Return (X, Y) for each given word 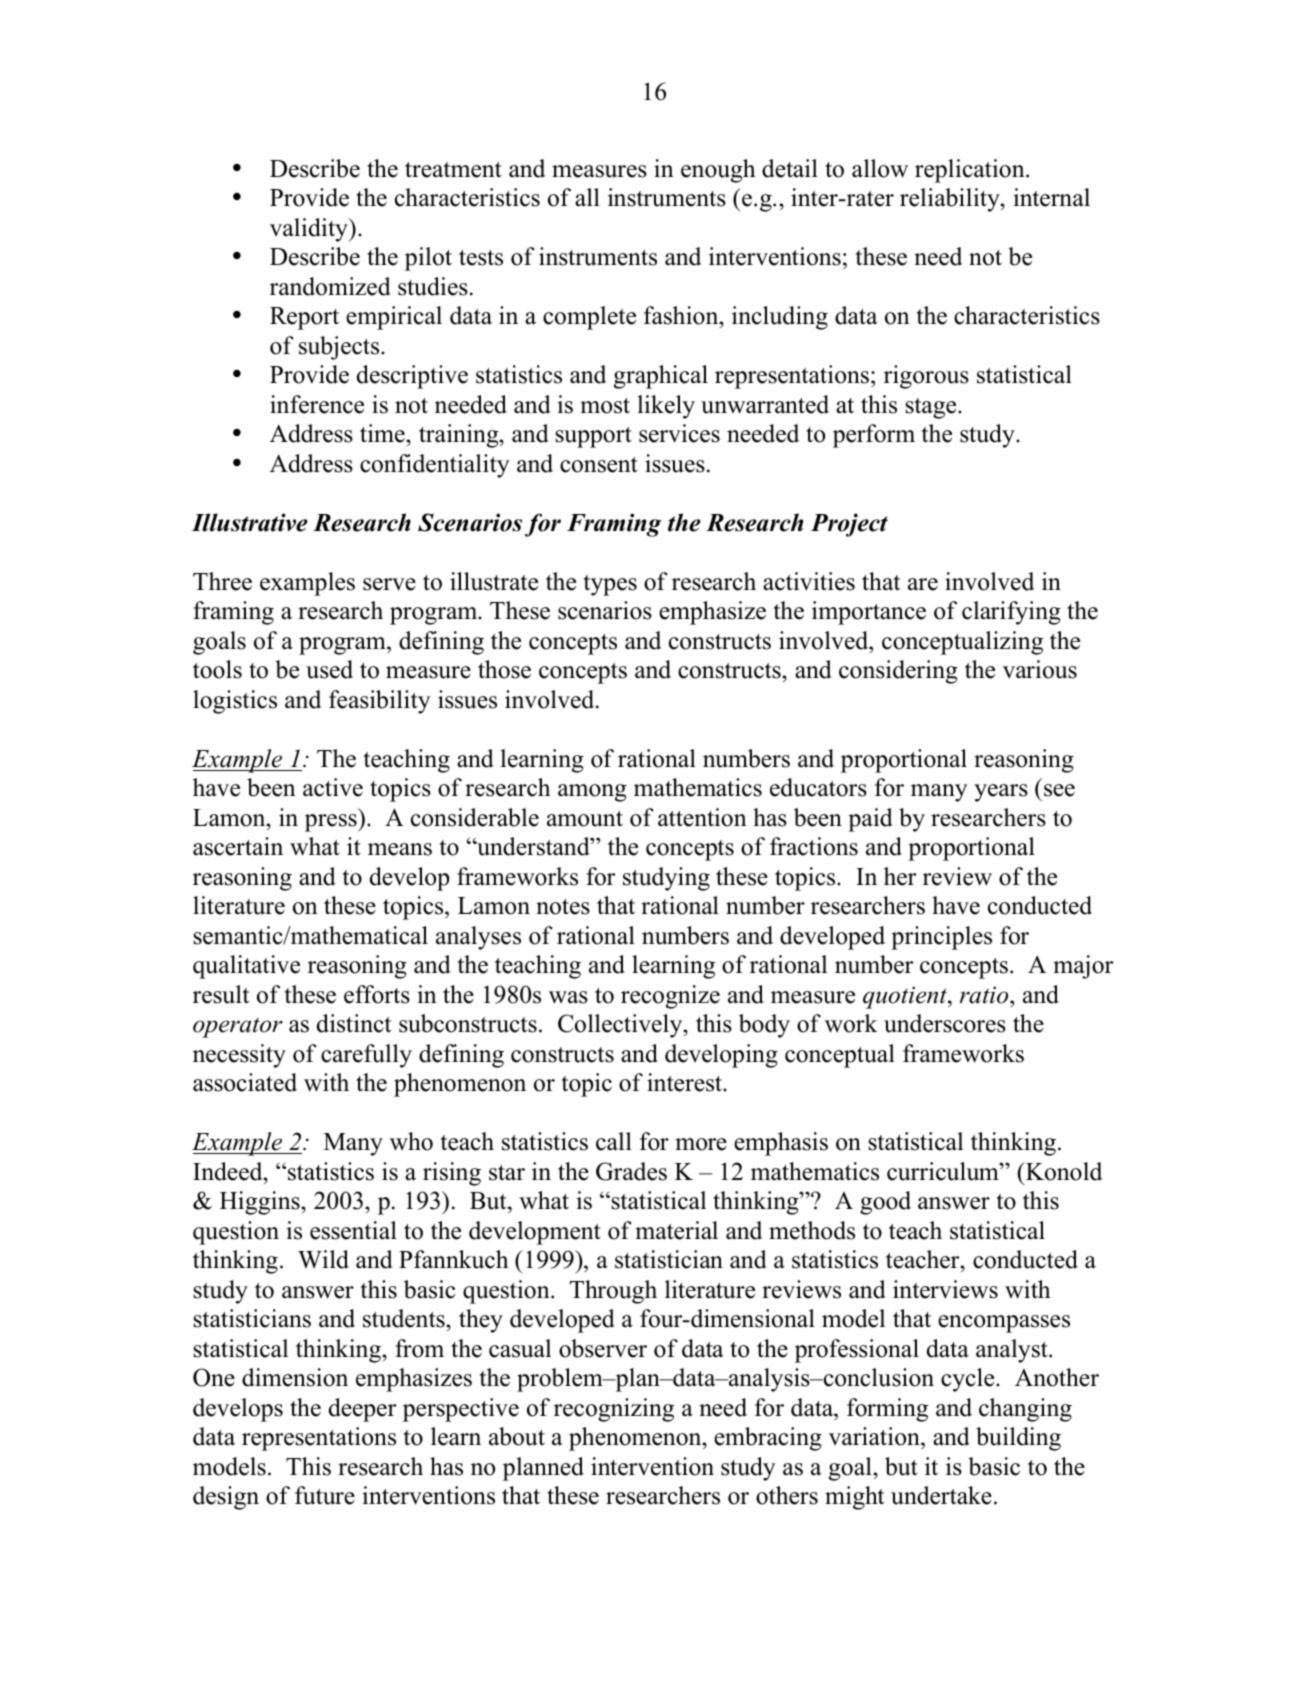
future (325, 1495)
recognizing (614, 1410)
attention (702, 817)
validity (310, 230)
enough (718, 171)
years (1001, 793)
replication (971, 171)
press (332, 823)
